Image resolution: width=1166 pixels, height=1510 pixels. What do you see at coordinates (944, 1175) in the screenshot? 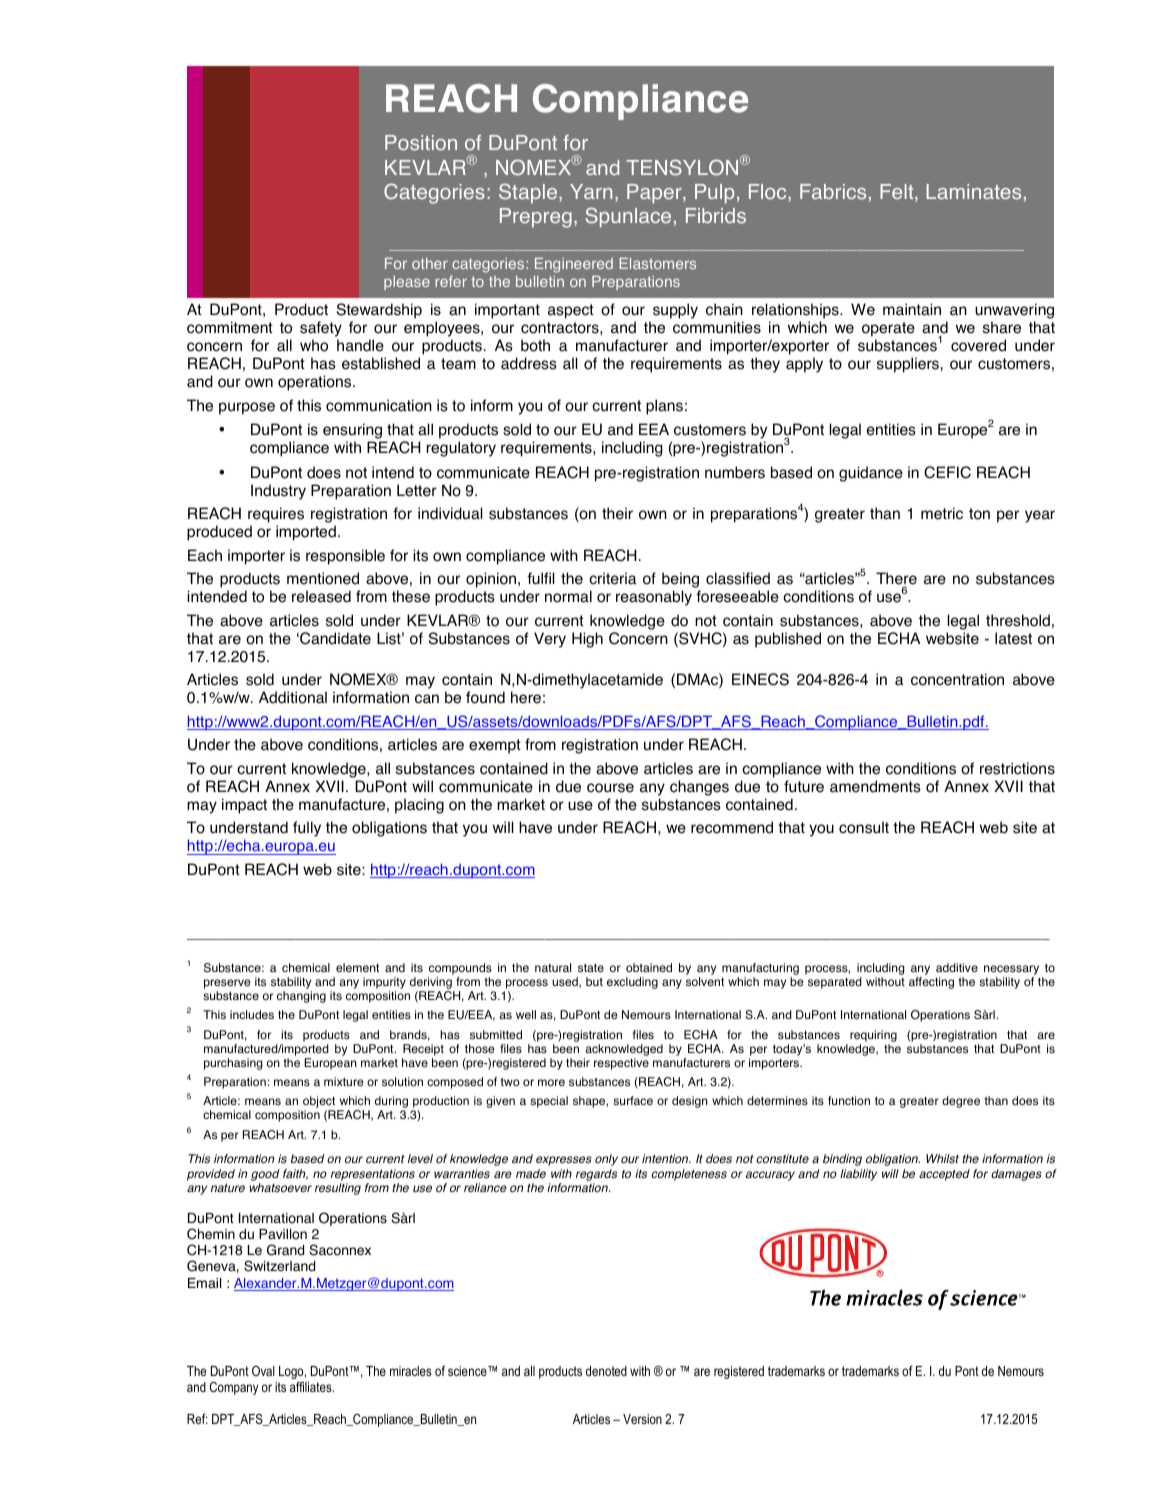
I see `accepted` at bounding box center [944, 1175].
